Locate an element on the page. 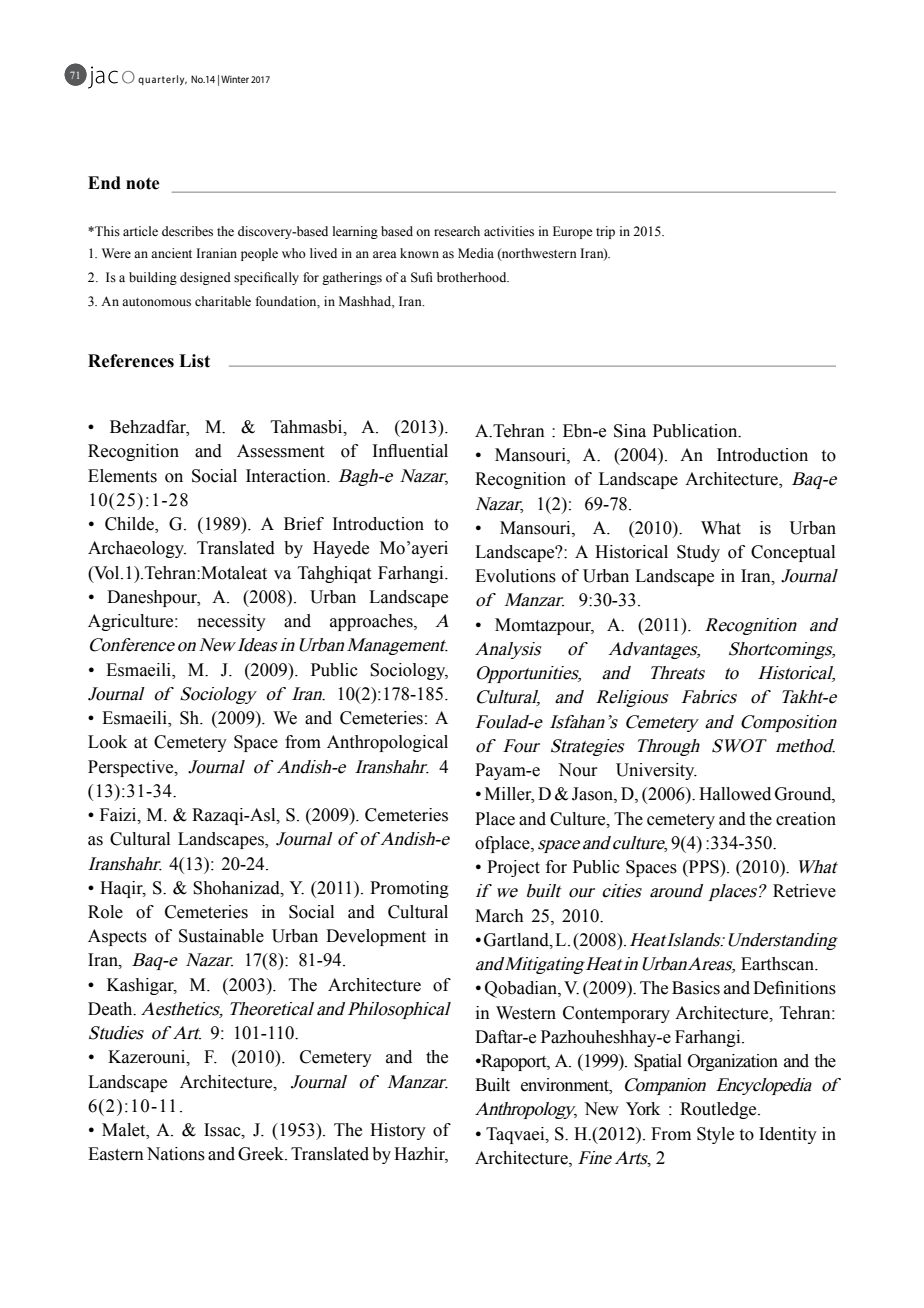 This image has height=1308, width=924. Style is located at coordinates (715, 1135).
